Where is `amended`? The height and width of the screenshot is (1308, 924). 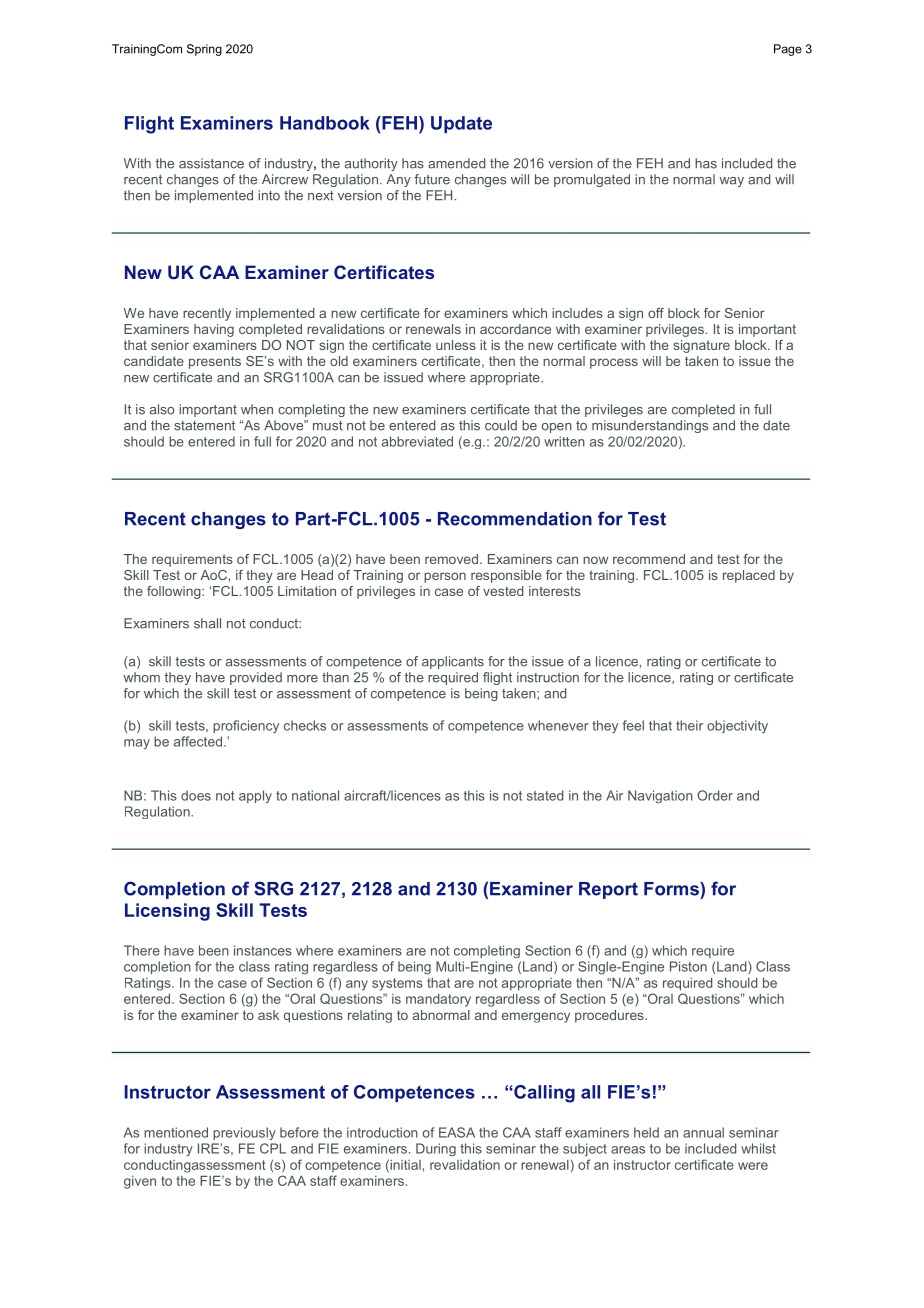 amended is located at coordinates (456, 163).
